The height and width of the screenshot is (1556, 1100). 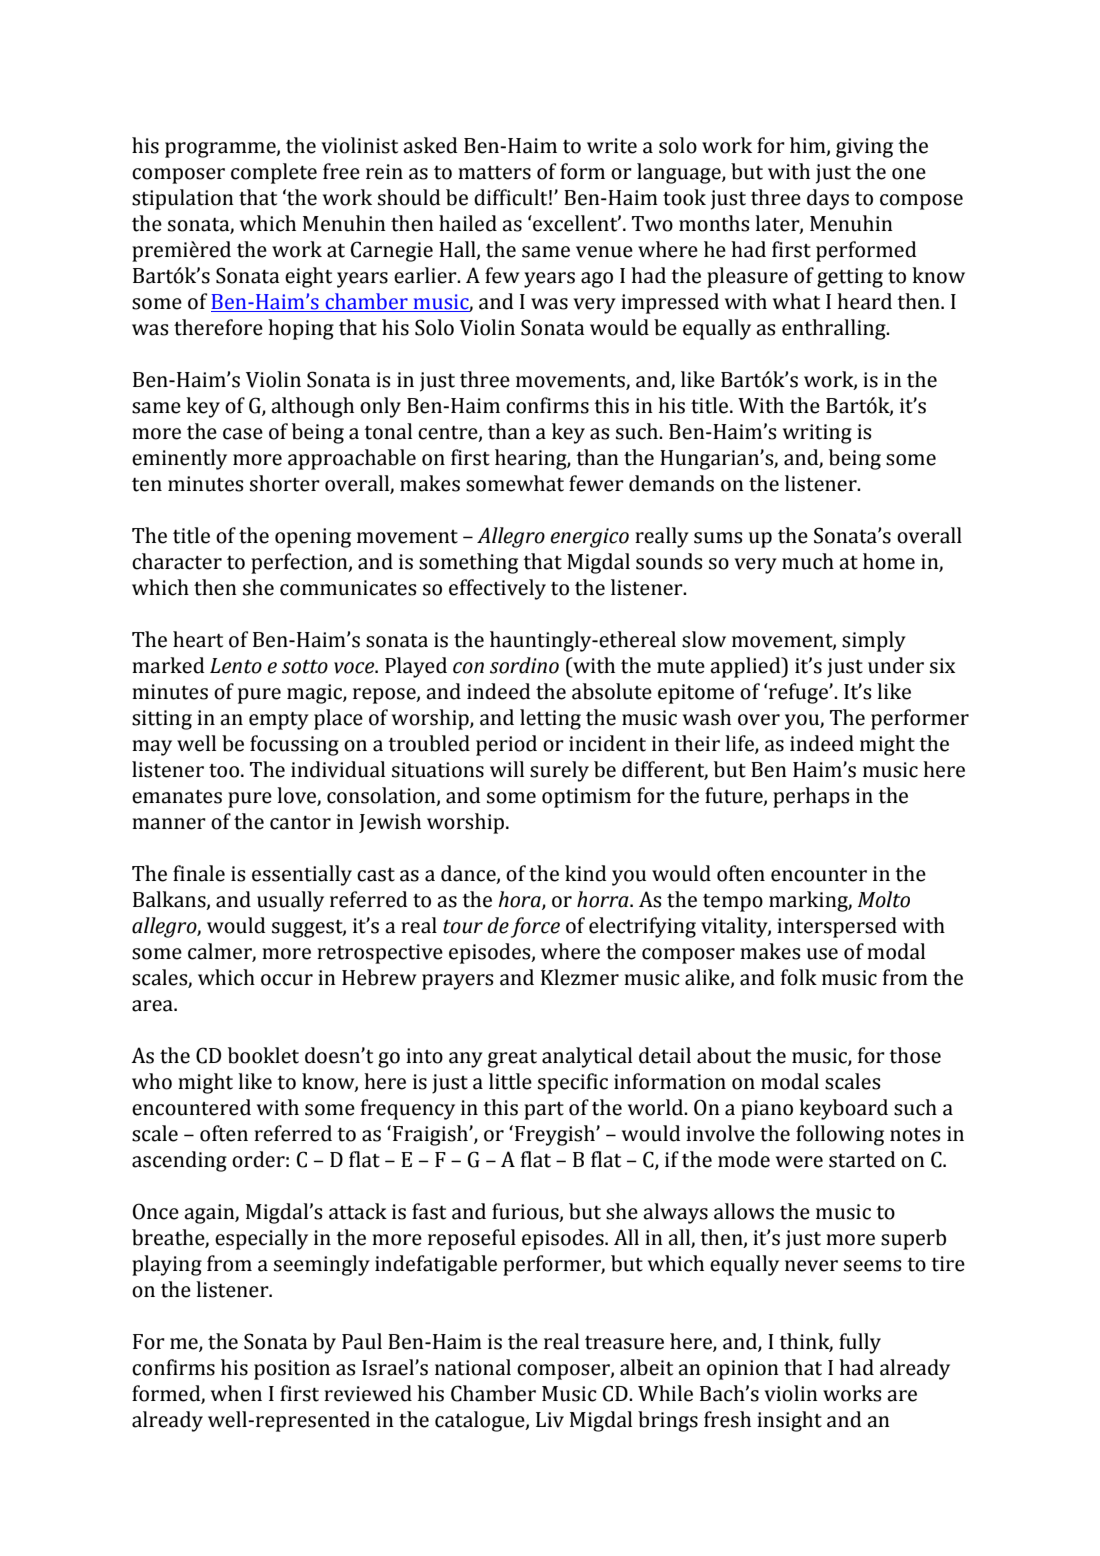 What do you see at coordinates (550, 1420) in the screenshot?
I see `Liv` at bounding box center [550, 1420].
